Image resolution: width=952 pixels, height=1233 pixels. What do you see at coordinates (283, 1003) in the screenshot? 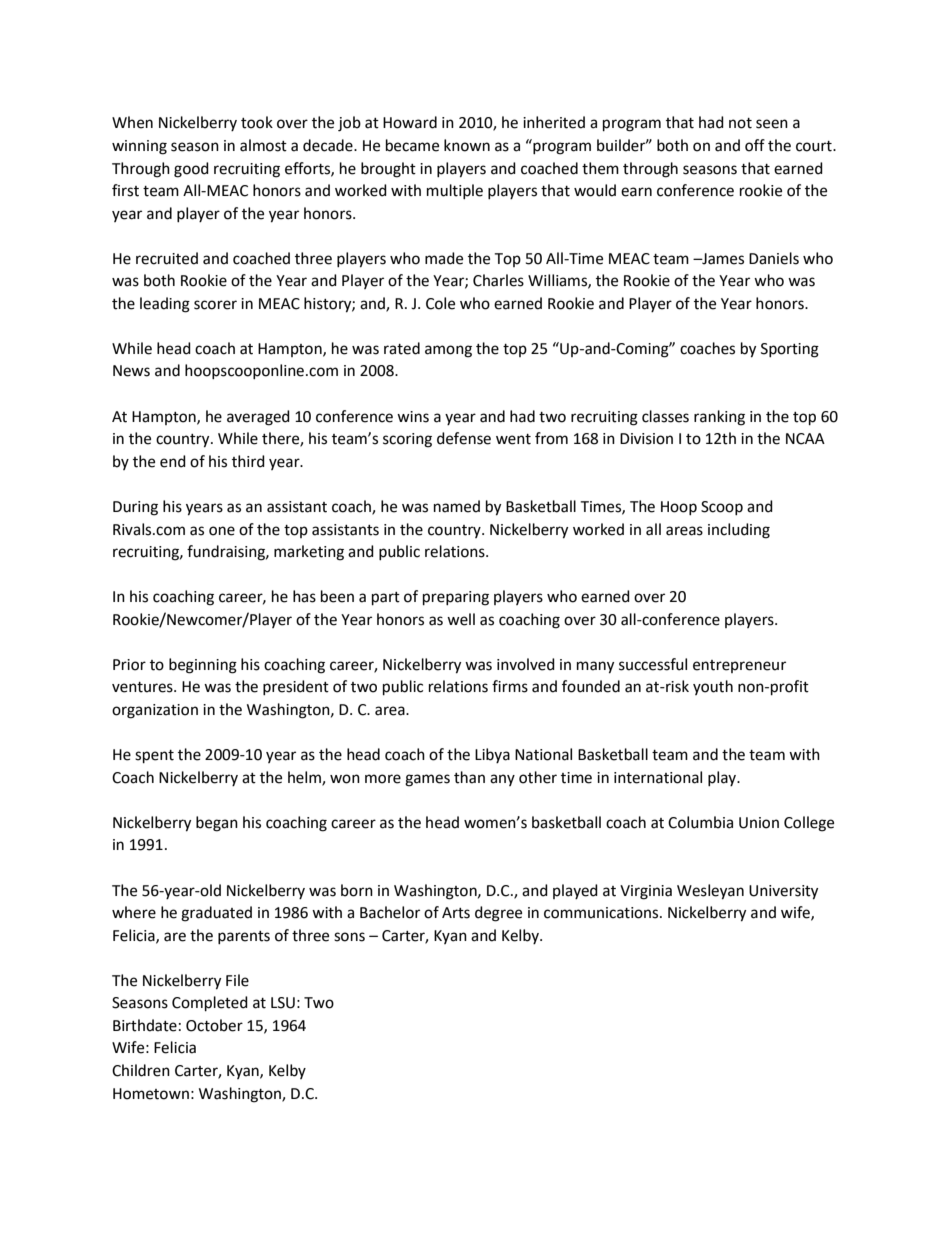
I see `LSU` at bounding box center [283, 1003].
